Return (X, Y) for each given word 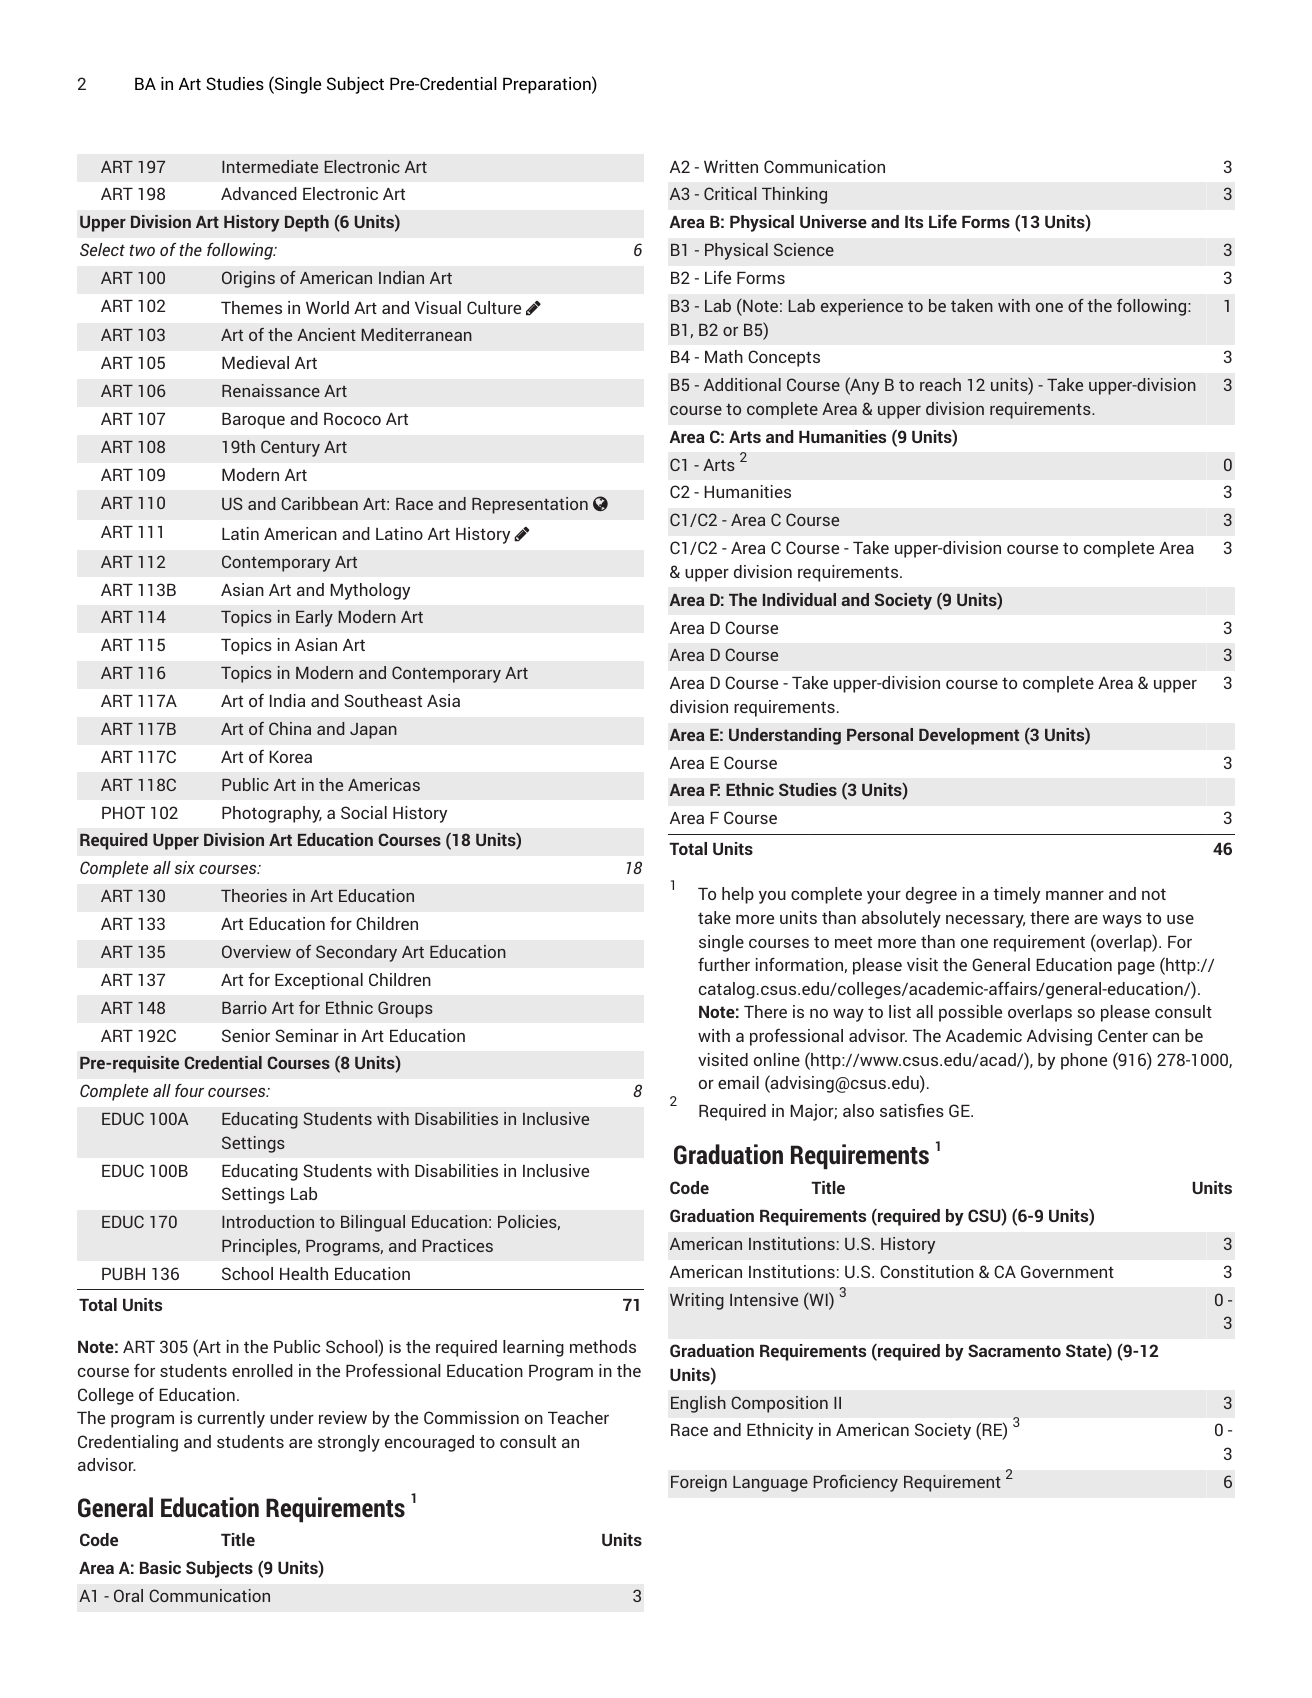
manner (1075, 895)
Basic (160, 1567)
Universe (833, 221)
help (738, 895)
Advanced (259, 193)
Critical (730, 193)
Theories (254, 895)
